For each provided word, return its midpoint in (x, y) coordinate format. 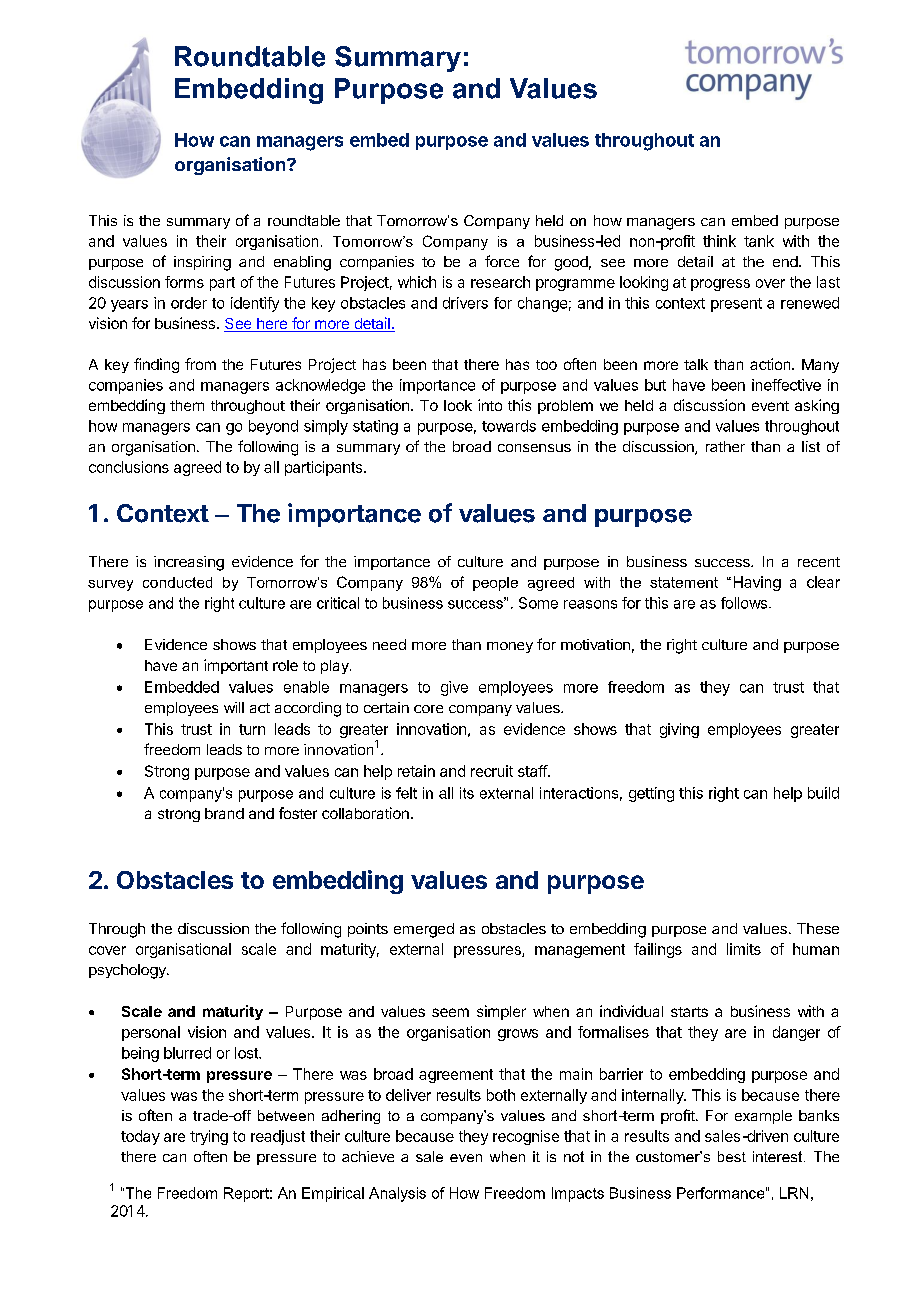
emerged (424, 930)
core (428, 709)
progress (720, 285)
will (234, 707)
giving (679, 730)
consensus (534, 448)
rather (725, 446)
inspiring (202, 263)
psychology (128, 971)
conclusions (129, 467)
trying (209, 1137)
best (732, 1156)
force (502, 261)
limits (744, 949)
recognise (526, 1137)
